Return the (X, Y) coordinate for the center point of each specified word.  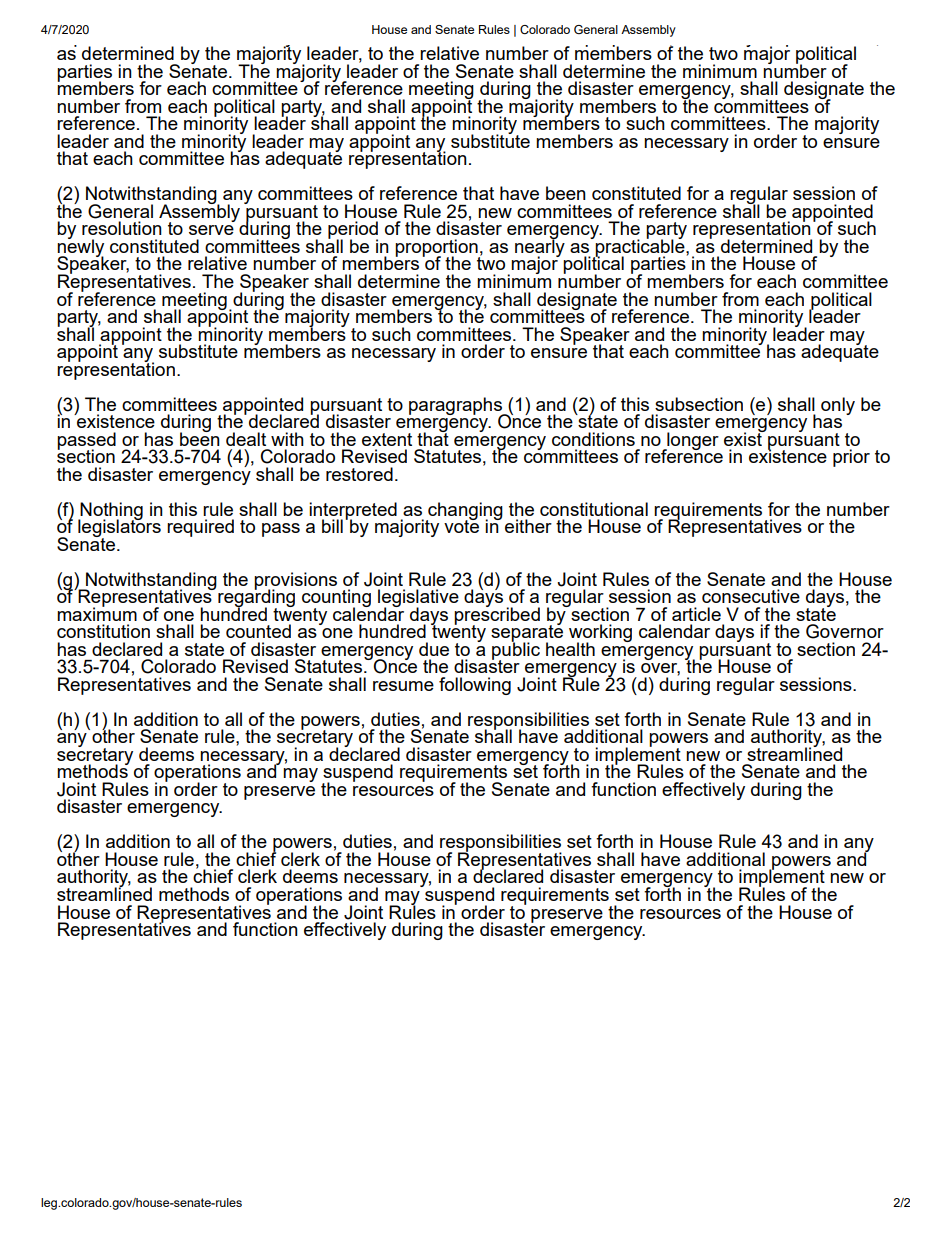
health (570, 649)
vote (461, 525)
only (838, 406)
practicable (640, 248)
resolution (122, 228)
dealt (246, 439)
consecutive (751, 596)
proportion (437, 249)
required (200, 528)
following (475, 686)
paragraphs (456, 407)
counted (258, 631)
